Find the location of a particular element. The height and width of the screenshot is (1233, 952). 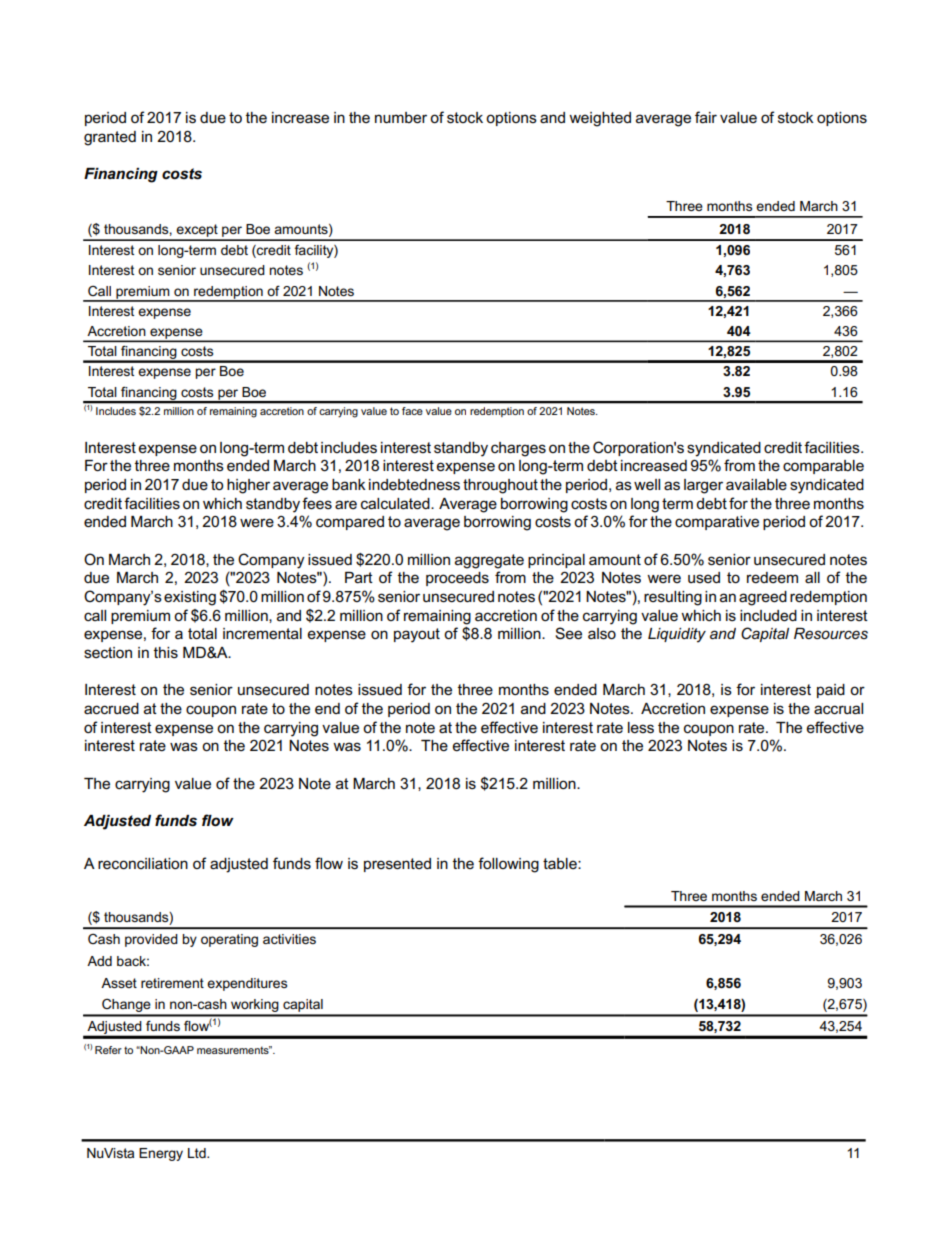

included is located at coordinates (768, 615).
